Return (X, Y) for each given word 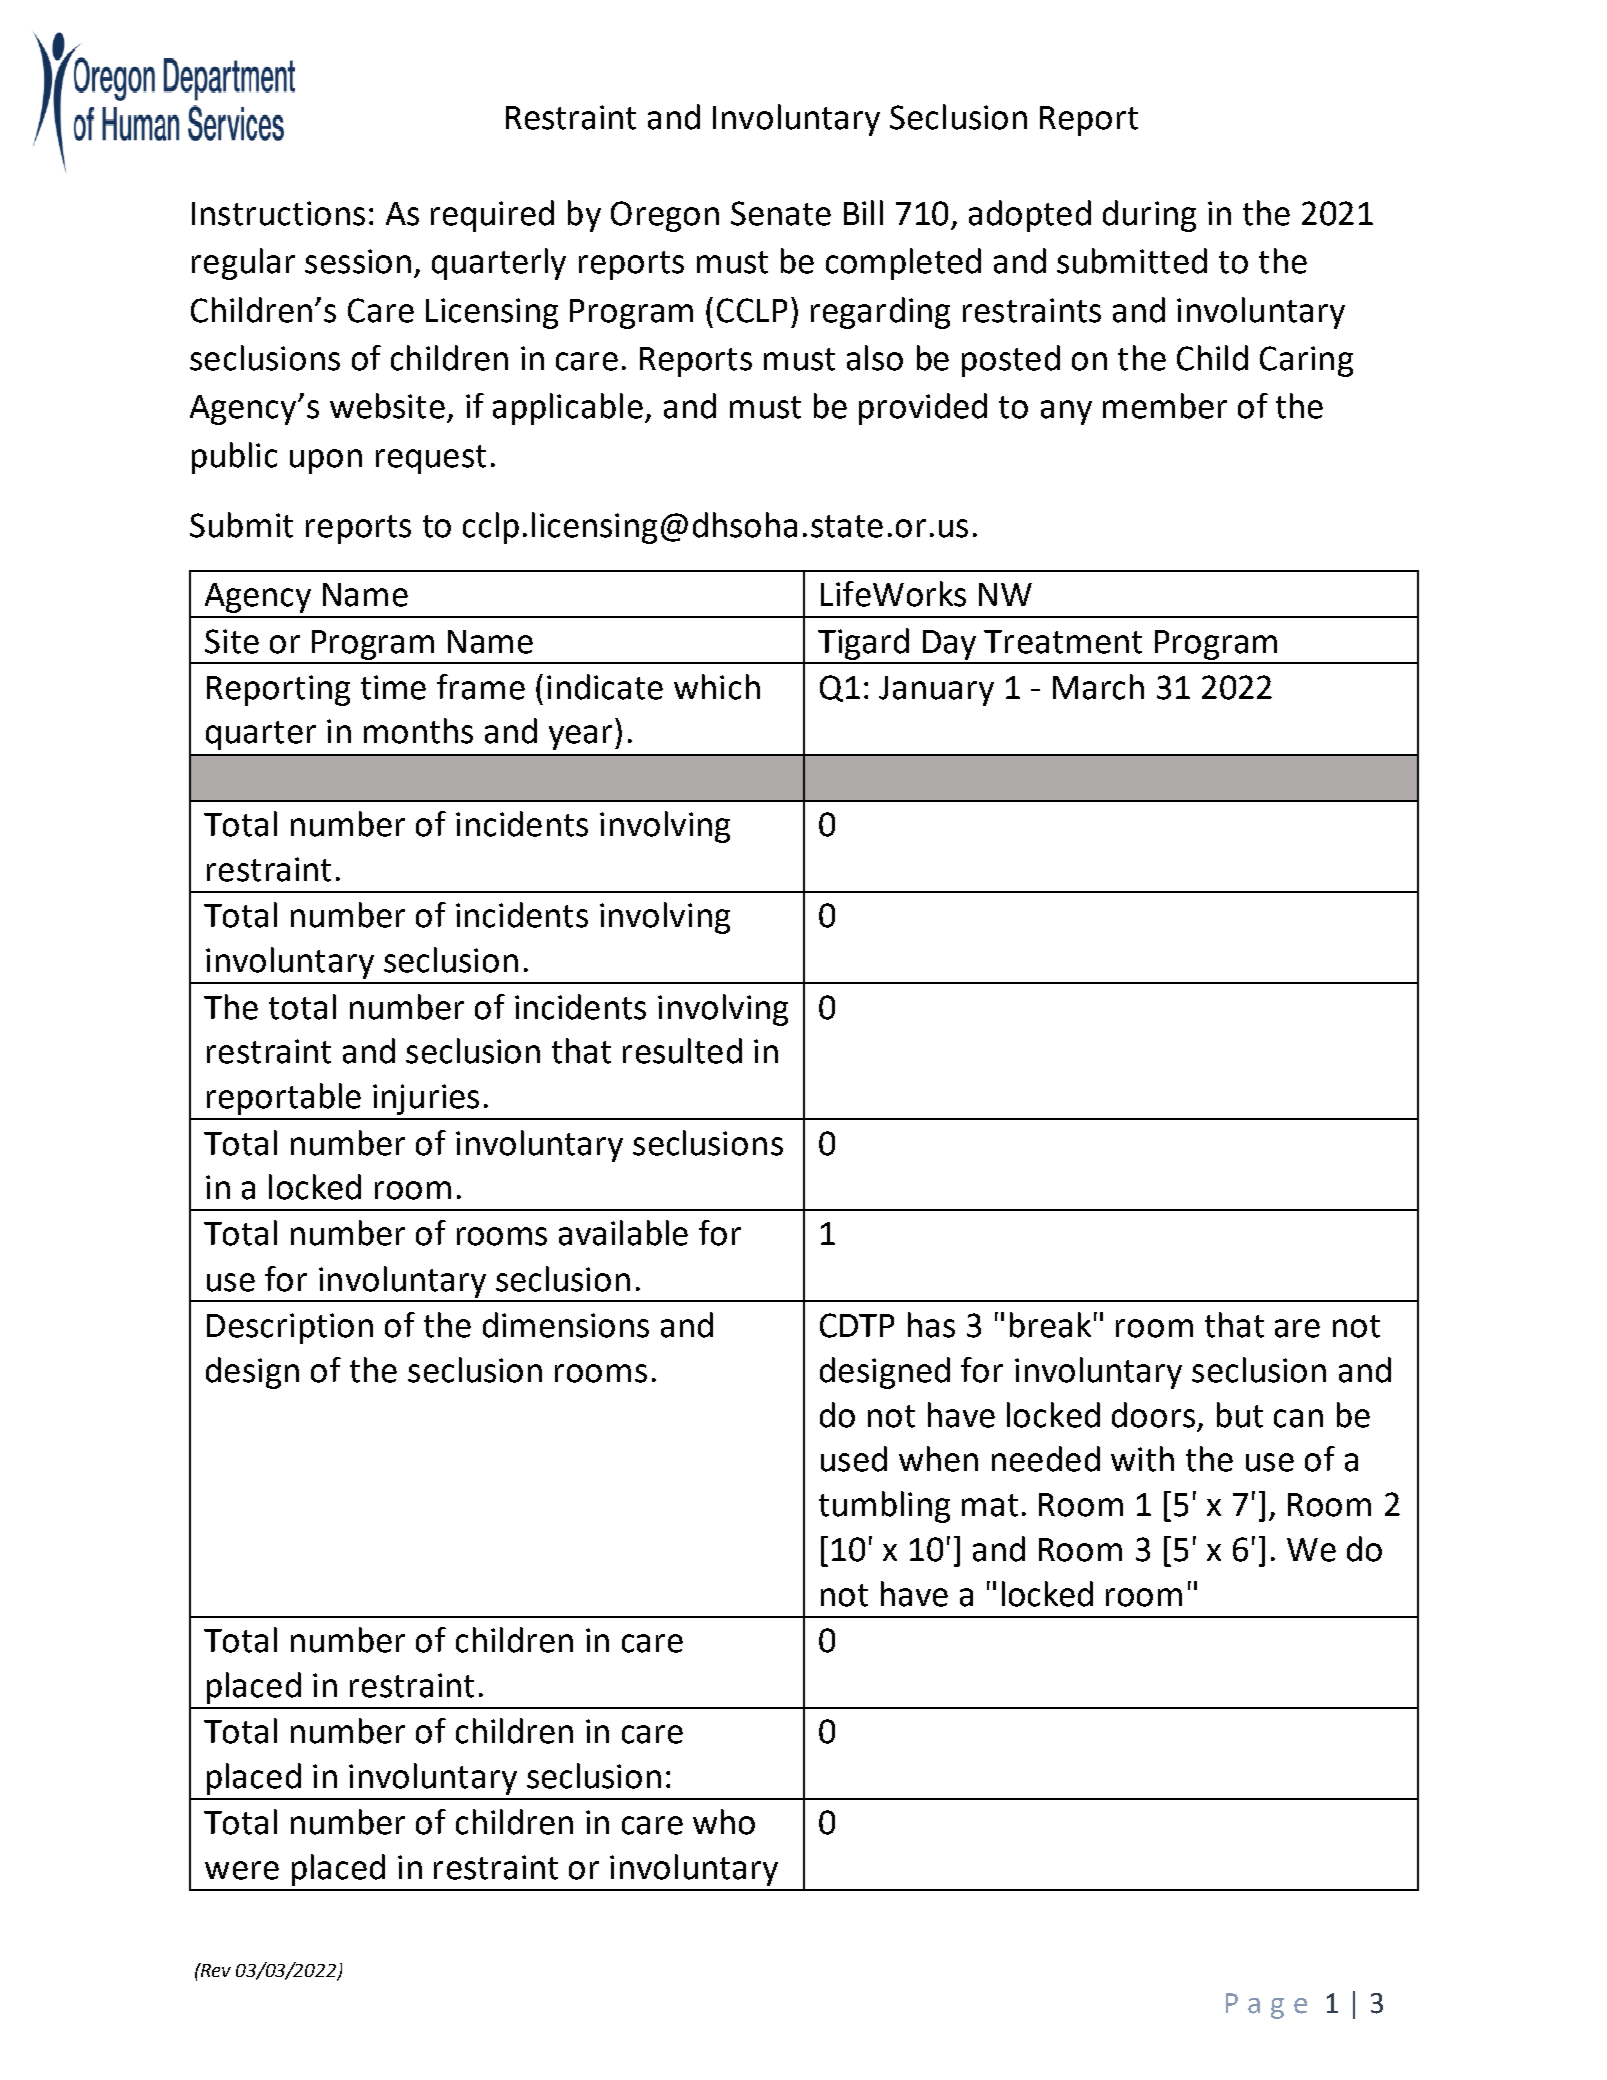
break (1050, 1325)
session (358, 261)
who (724, 1822)
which (717, 687)
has (931, 1325)
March (1098, 687)
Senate (781, 213)
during (1149, 216)
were (242, 1870)
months (418, 731)
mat (990, 1505)
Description (290, 1328)
